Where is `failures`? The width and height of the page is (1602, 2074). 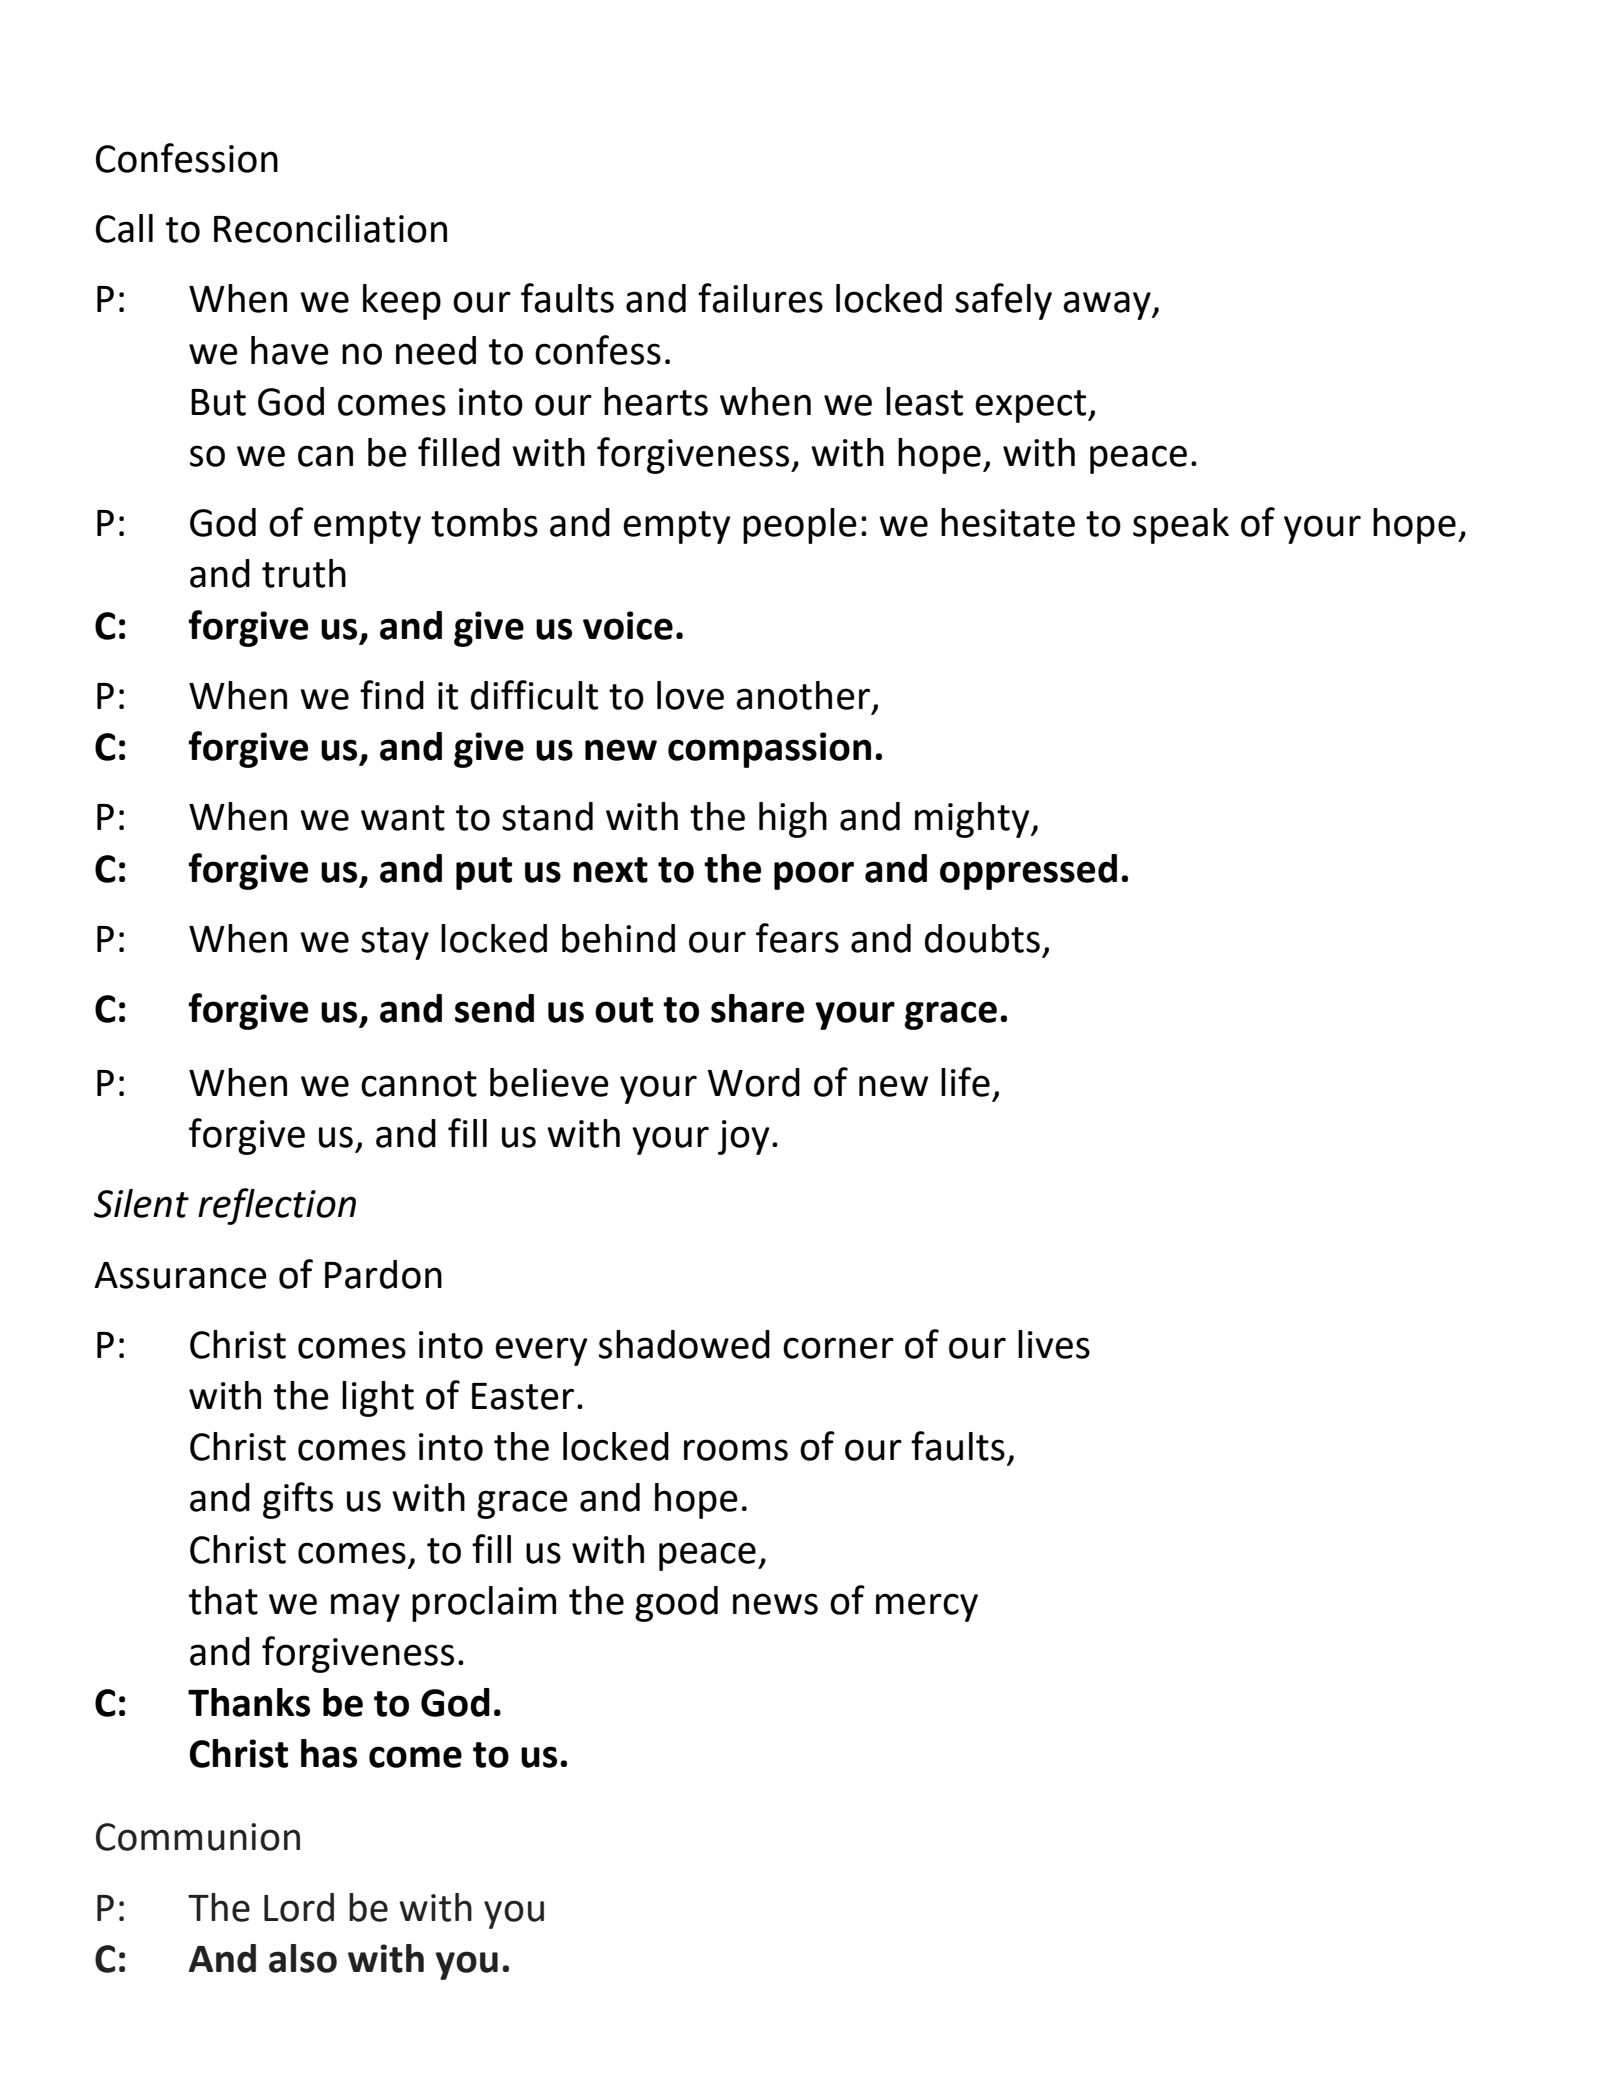
failures is located at coordinates (760, 298).
